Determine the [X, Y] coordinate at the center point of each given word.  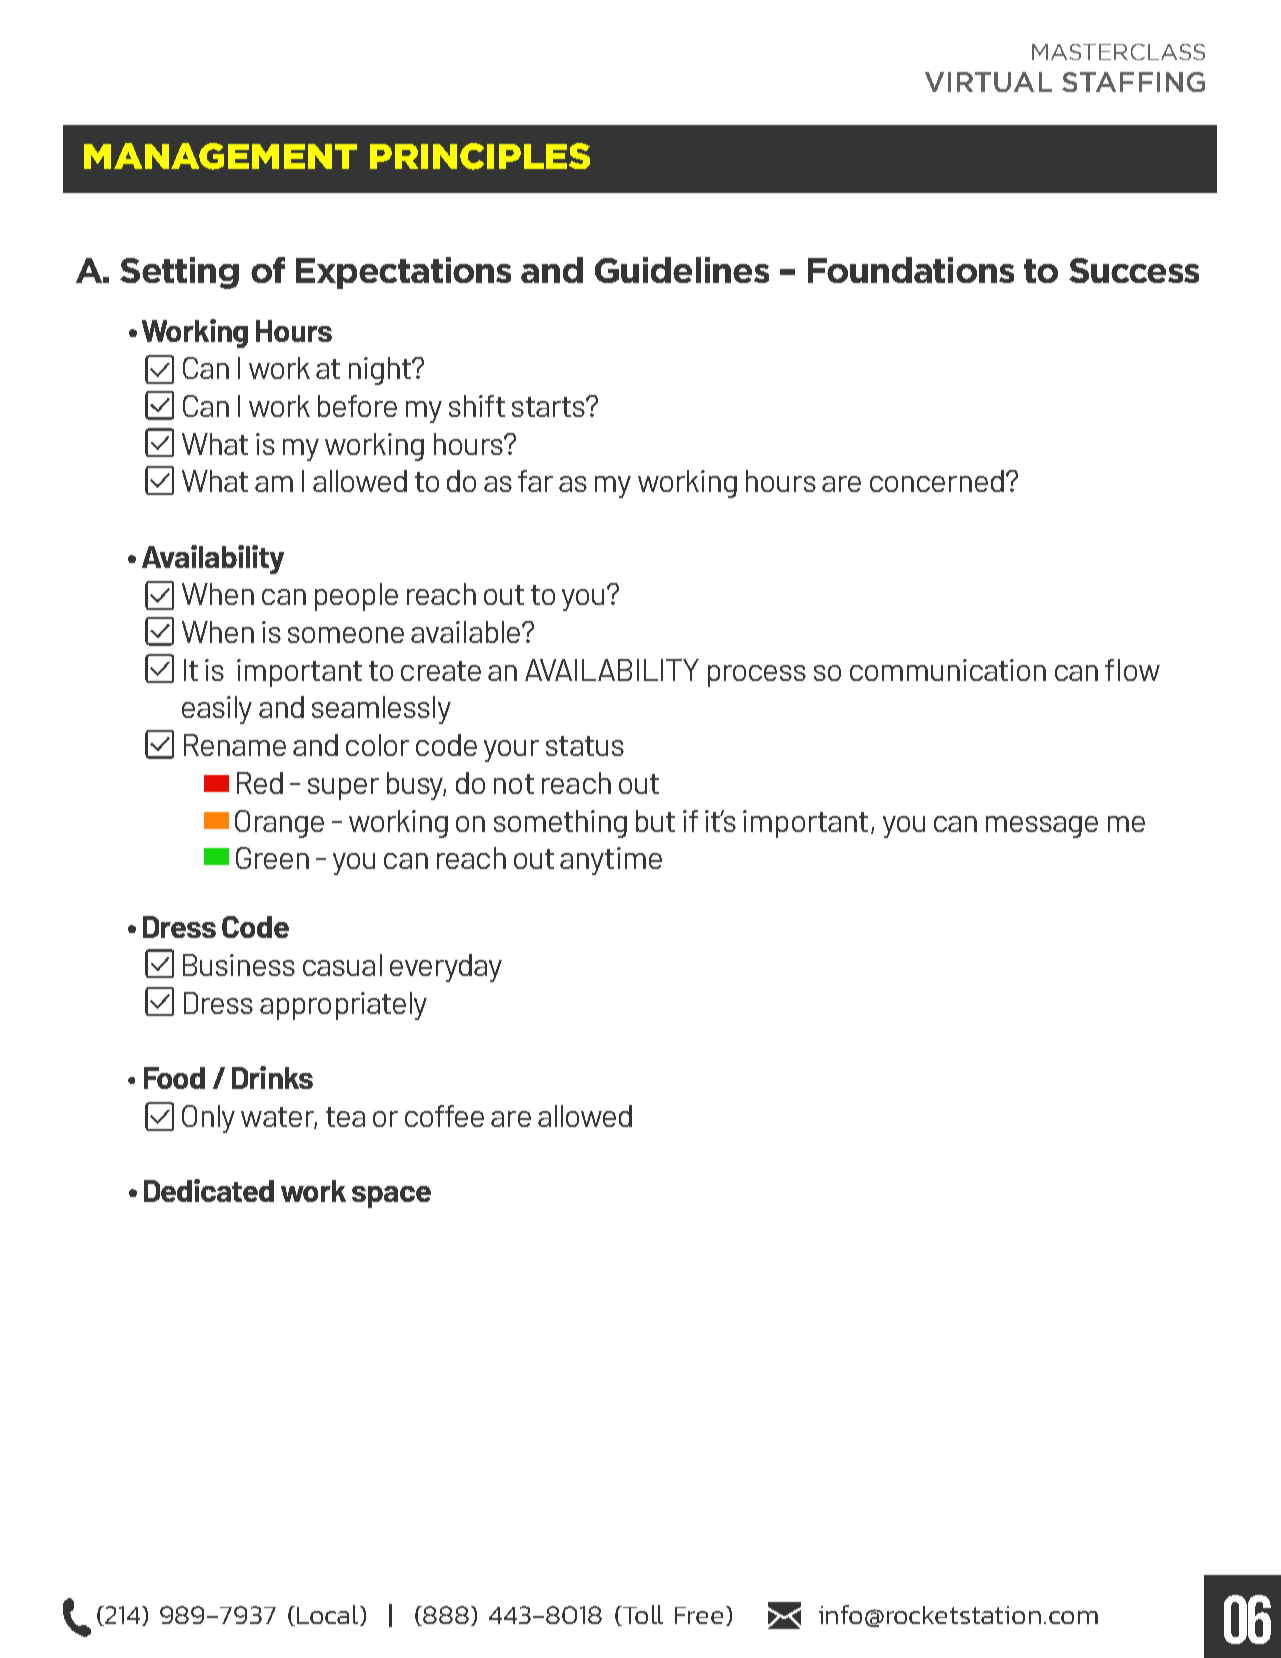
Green [272, 858]
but [655, 821]
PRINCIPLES [480, 156]
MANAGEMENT [220, 156]
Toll [641, 1615]
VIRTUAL [988, 82]
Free [699, 1615]
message [1042, 827]
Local [327, 1614]
